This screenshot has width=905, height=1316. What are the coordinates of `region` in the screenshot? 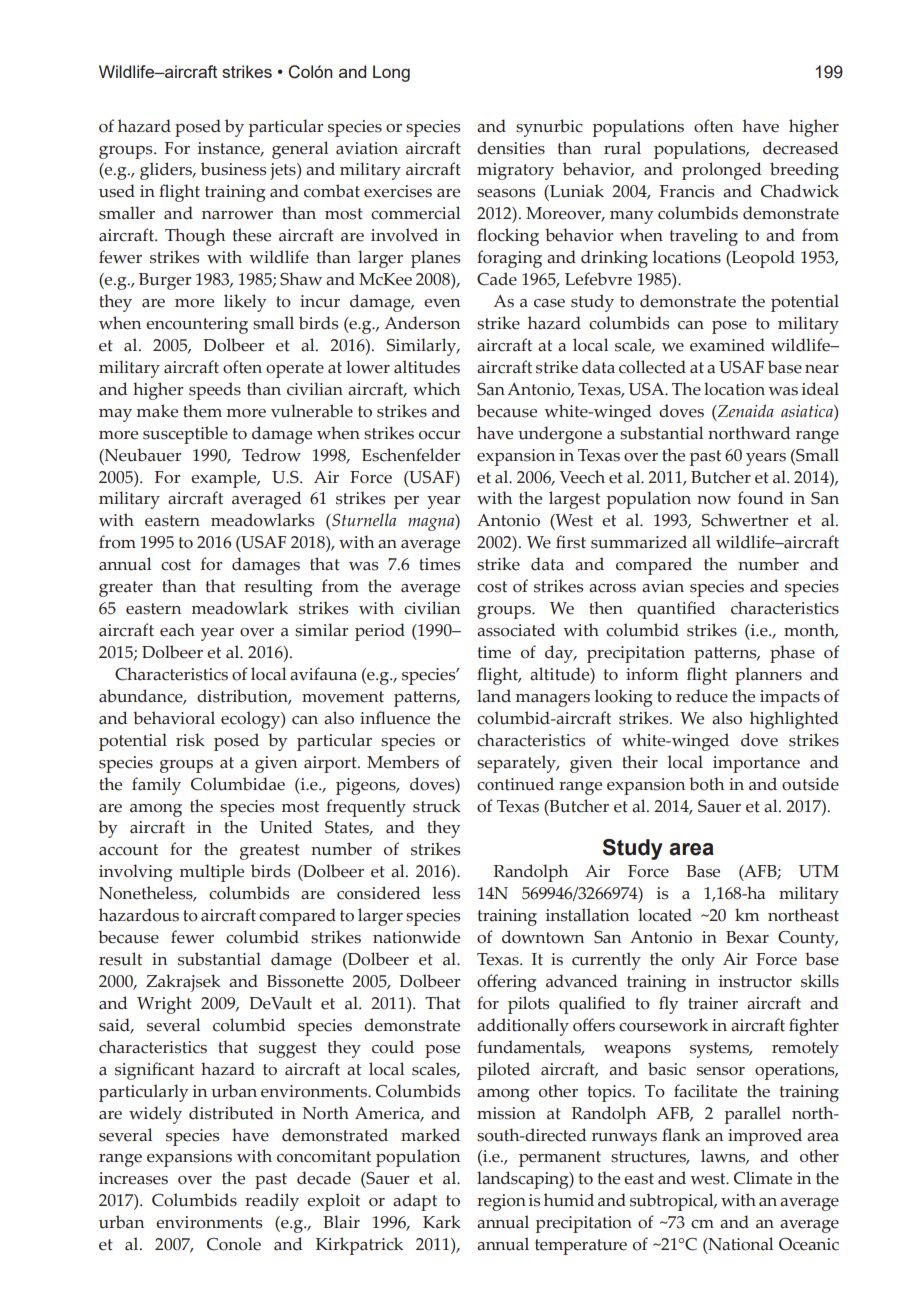 It's located at (501, 1202).
